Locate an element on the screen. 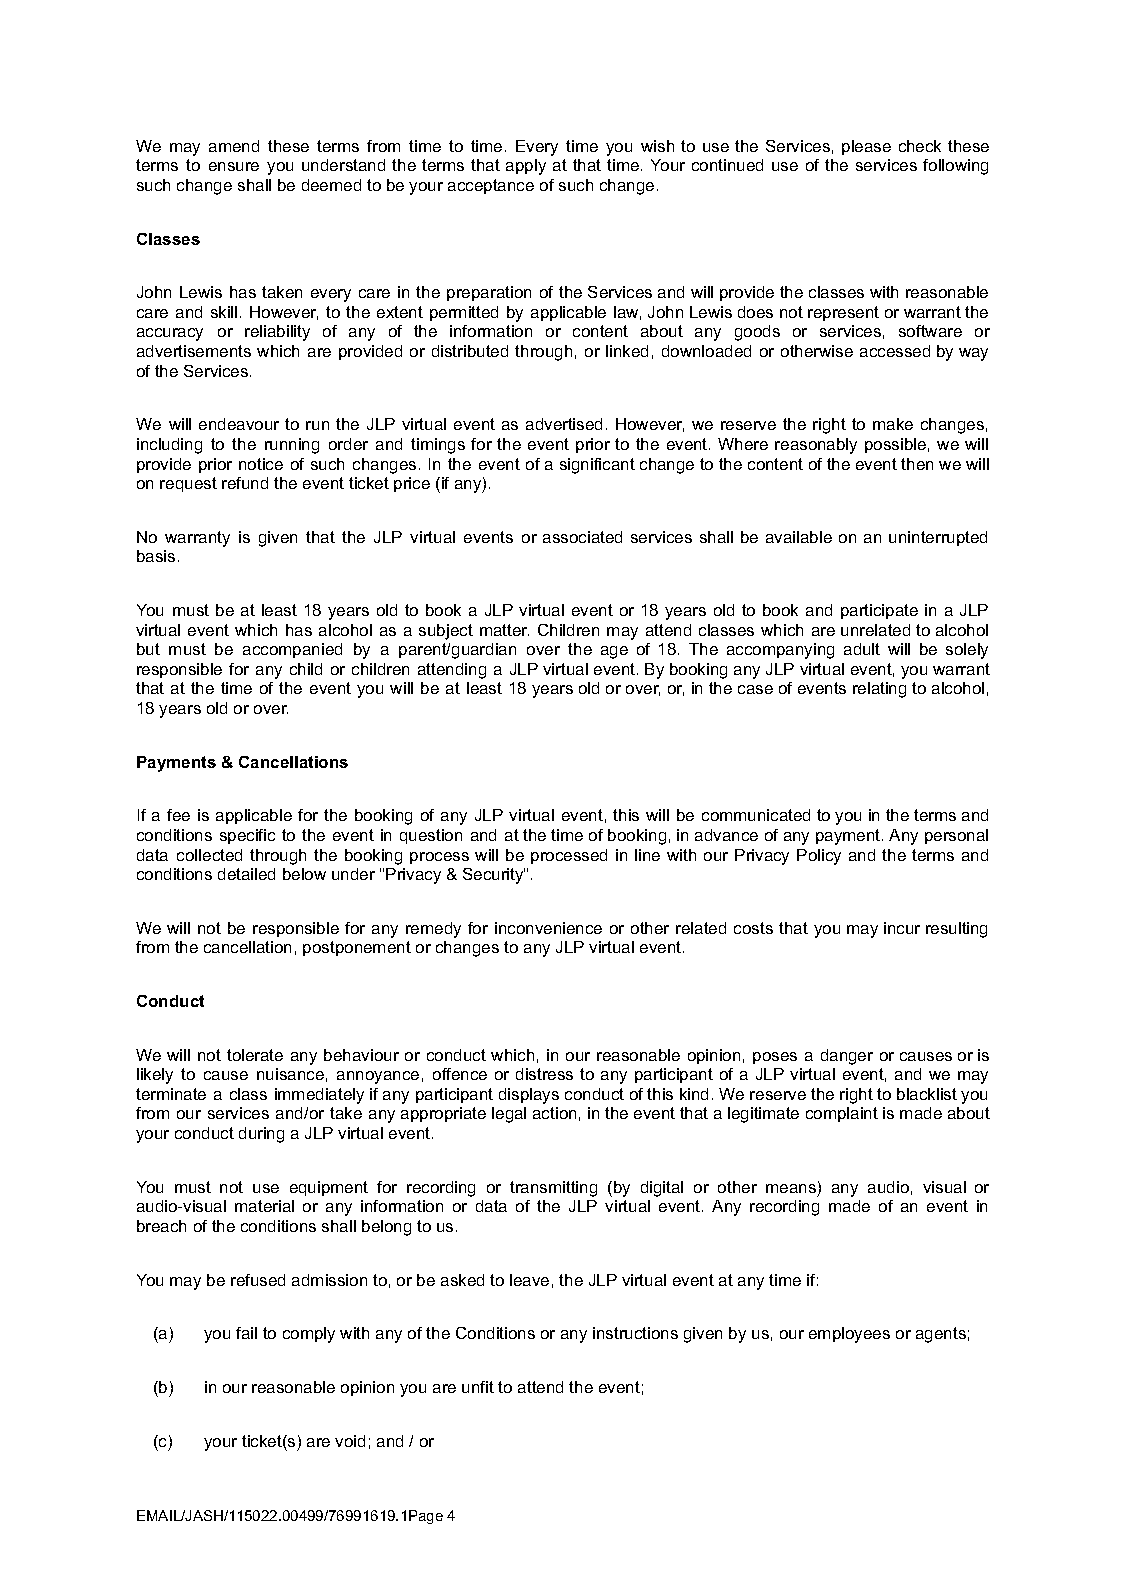 Image resolution: width=1128 pixels, height=1594 pixels. matter is located at coordinates (504, 630).
